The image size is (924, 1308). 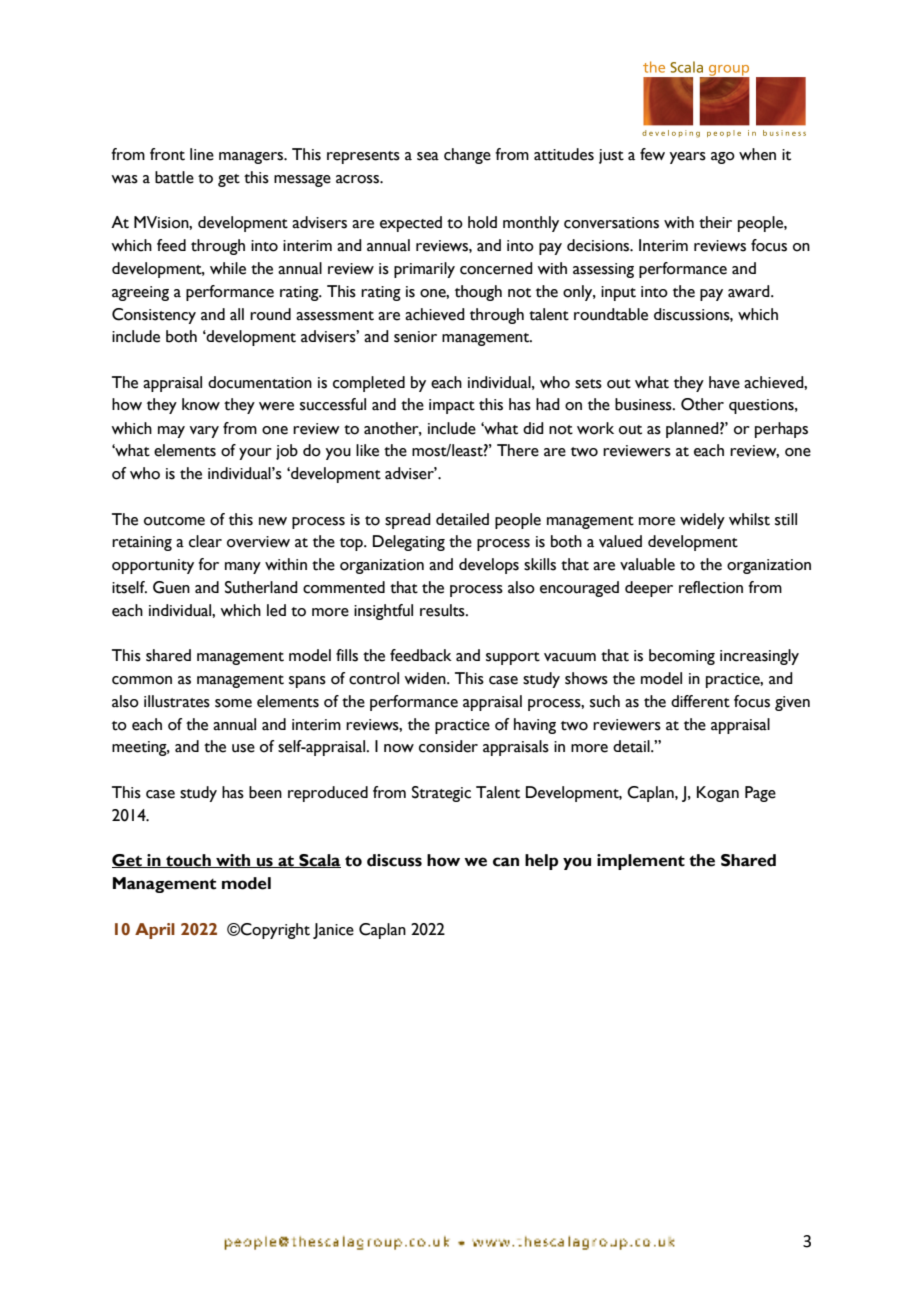 What do you see at coordinates (723, 158) in the document?
I see `ago` at bounding box center [723, 158].
